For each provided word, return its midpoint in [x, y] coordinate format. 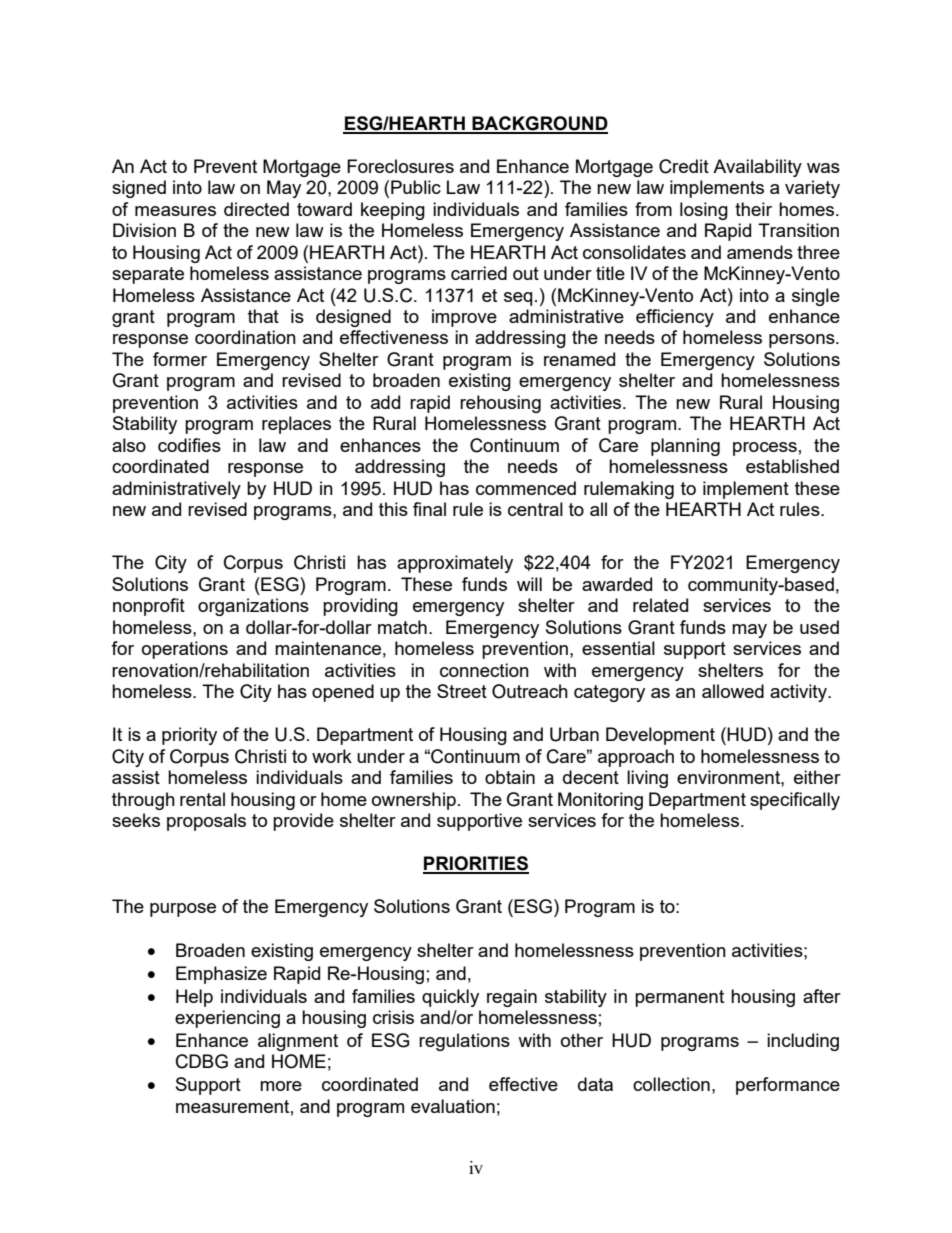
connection [484, 670]
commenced [526, 488]
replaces [296, 425]
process [765, 449]
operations [185, 650]
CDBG [202, 1061]
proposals [206, 822]
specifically [795, 801]
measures [175, 211]
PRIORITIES [476, 864]
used [819, 627]
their [753, 209]
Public [416, 187]
